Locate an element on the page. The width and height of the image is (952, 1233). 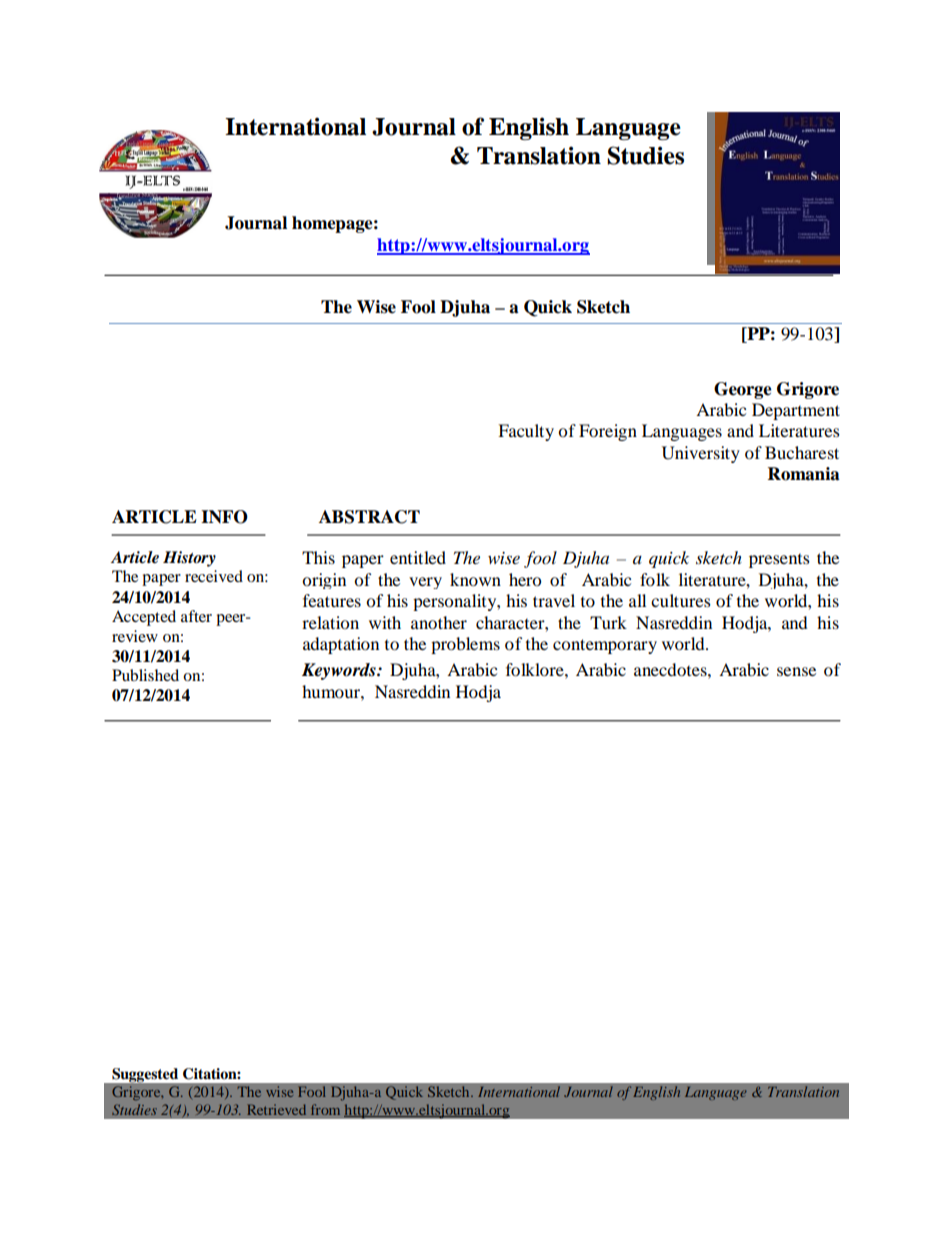
George is located at coordinates (743, 390).
